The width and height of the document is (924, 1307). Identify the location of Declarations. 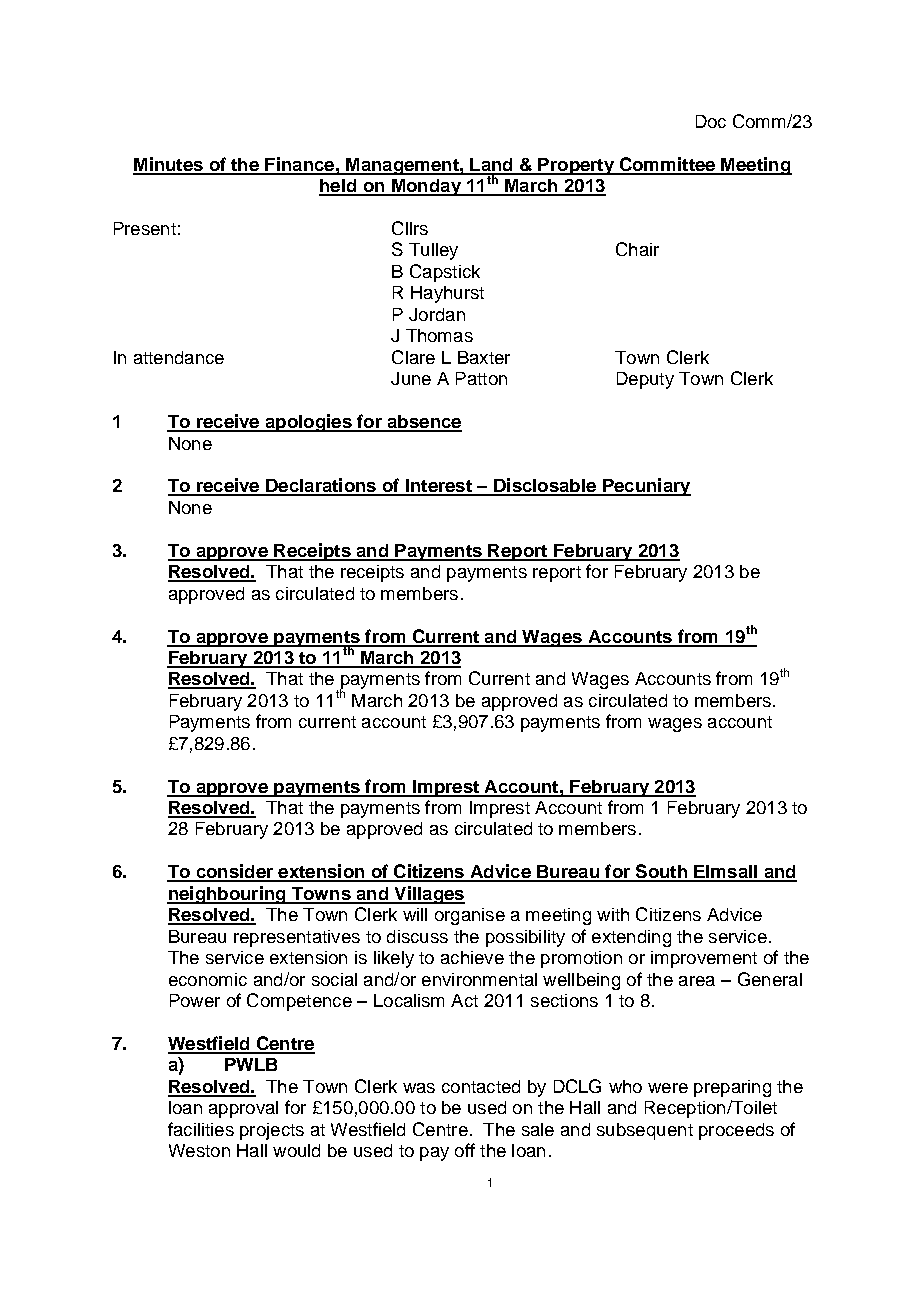
(321, 486).
